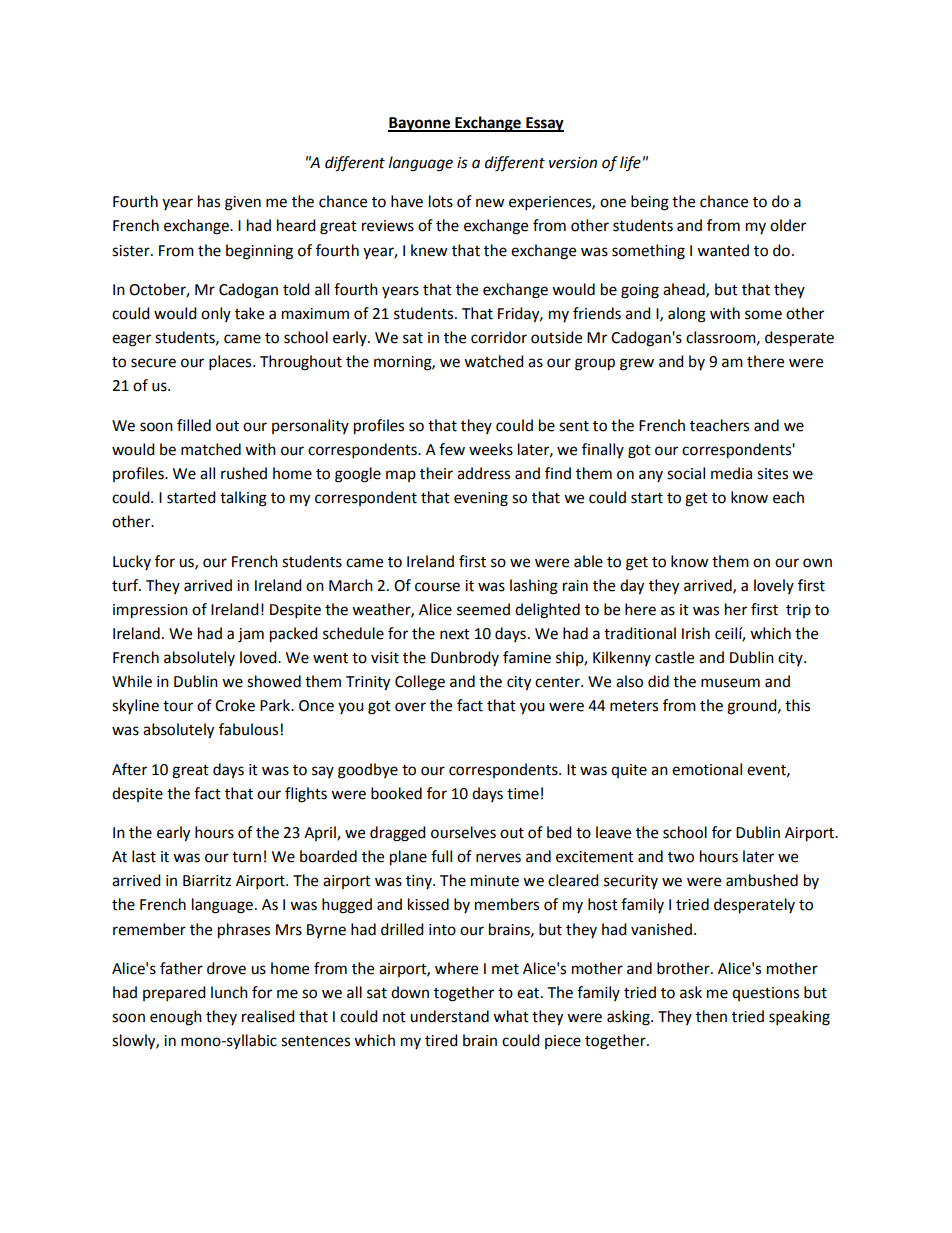  What do you see at coordinates (731, 473) in the document?
I see `media` at bounding box center [731, 473].
